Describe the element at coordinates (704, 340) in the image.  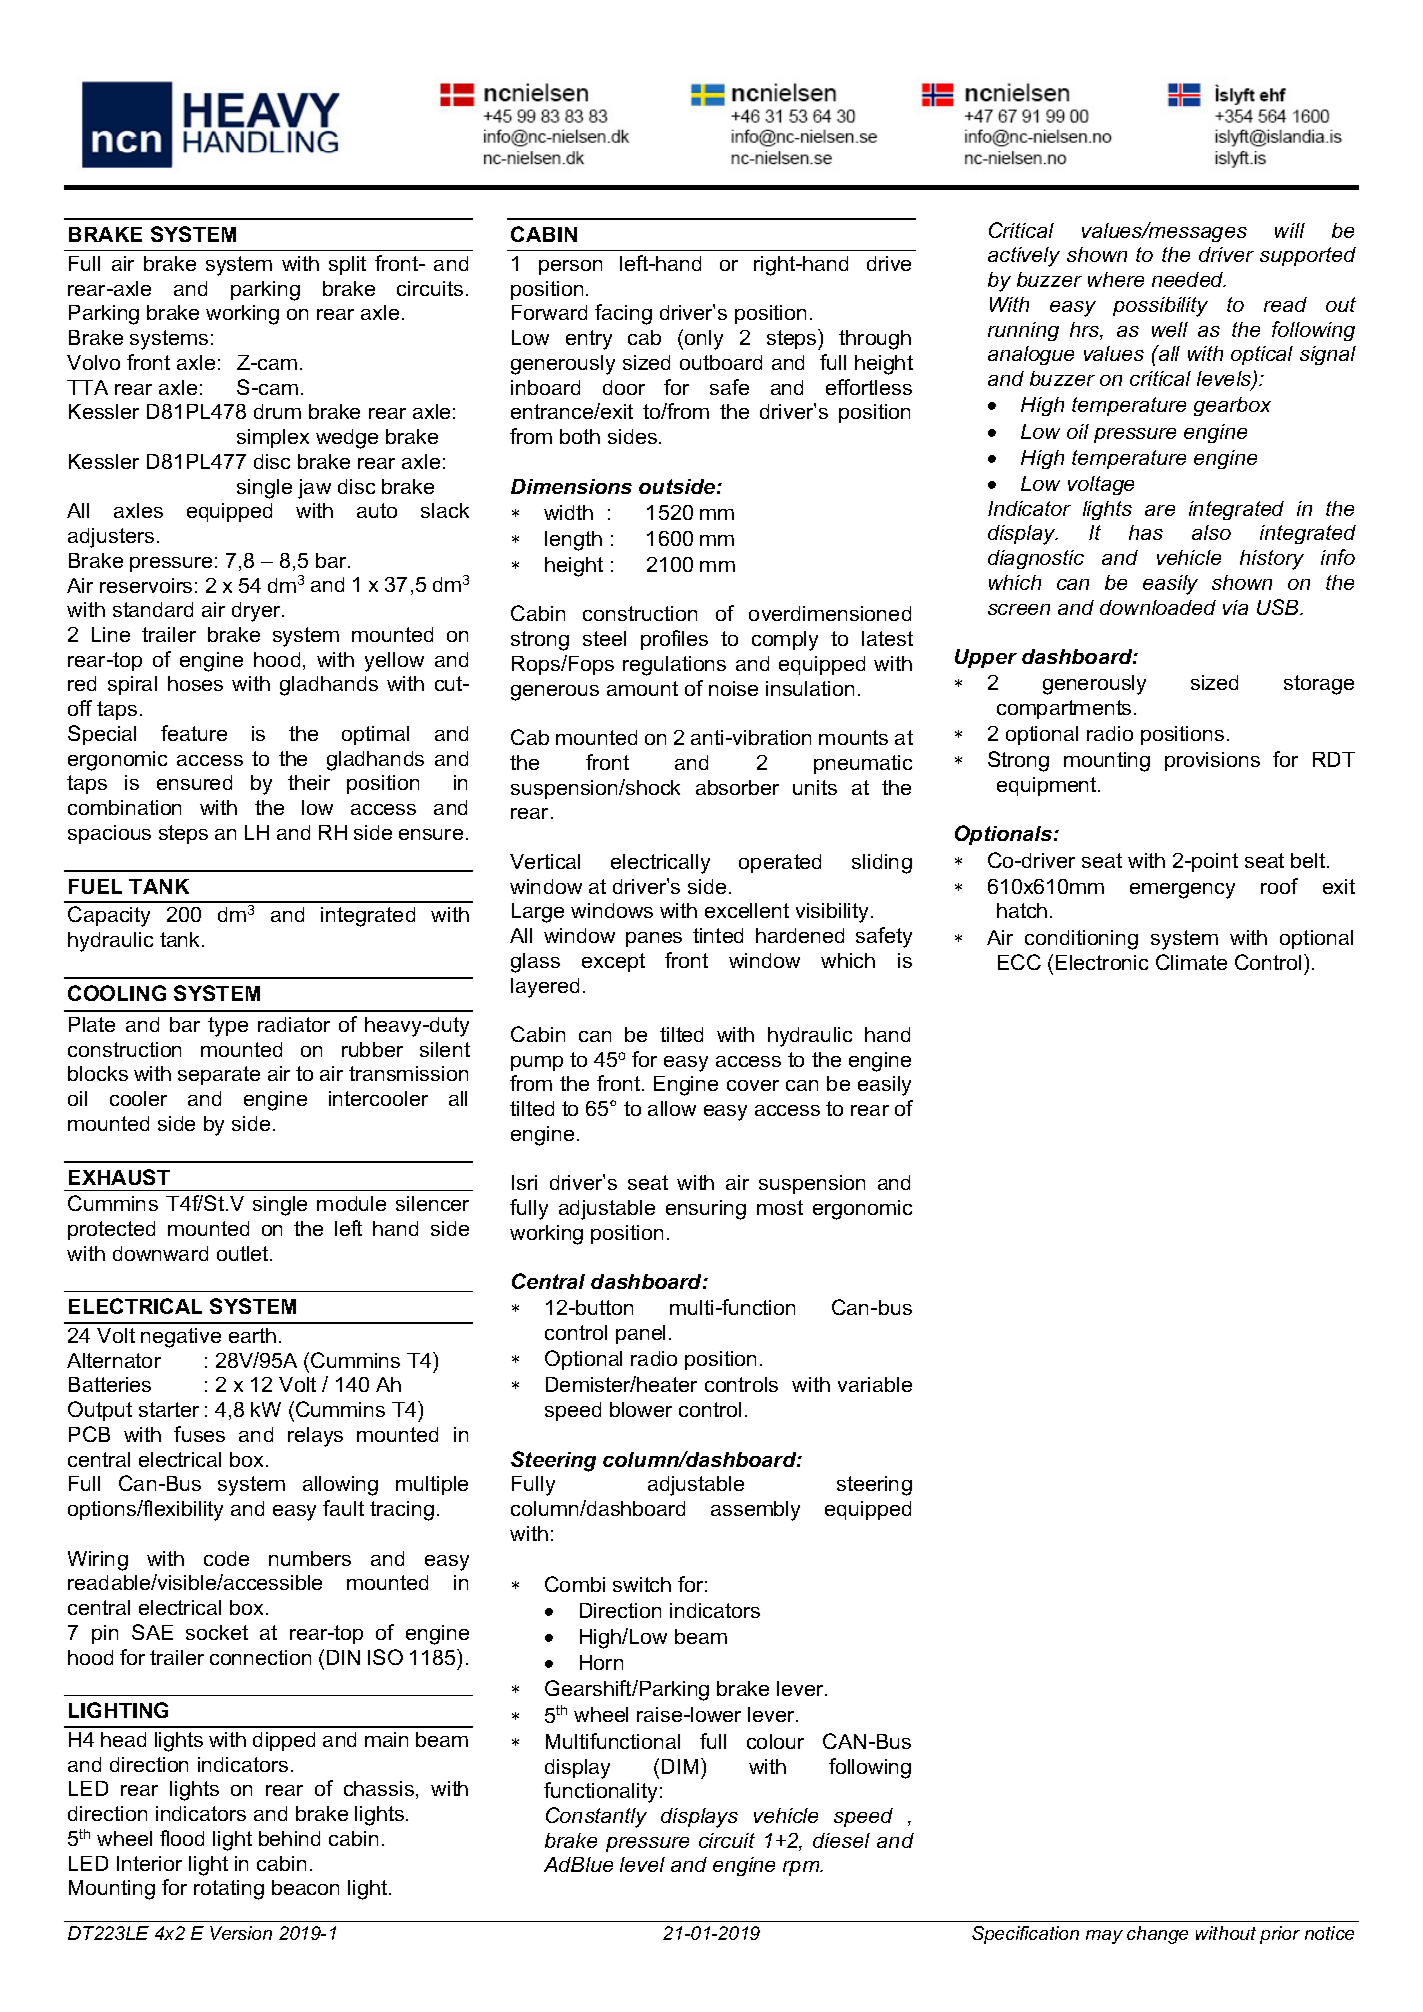
I see `only` at that location.
